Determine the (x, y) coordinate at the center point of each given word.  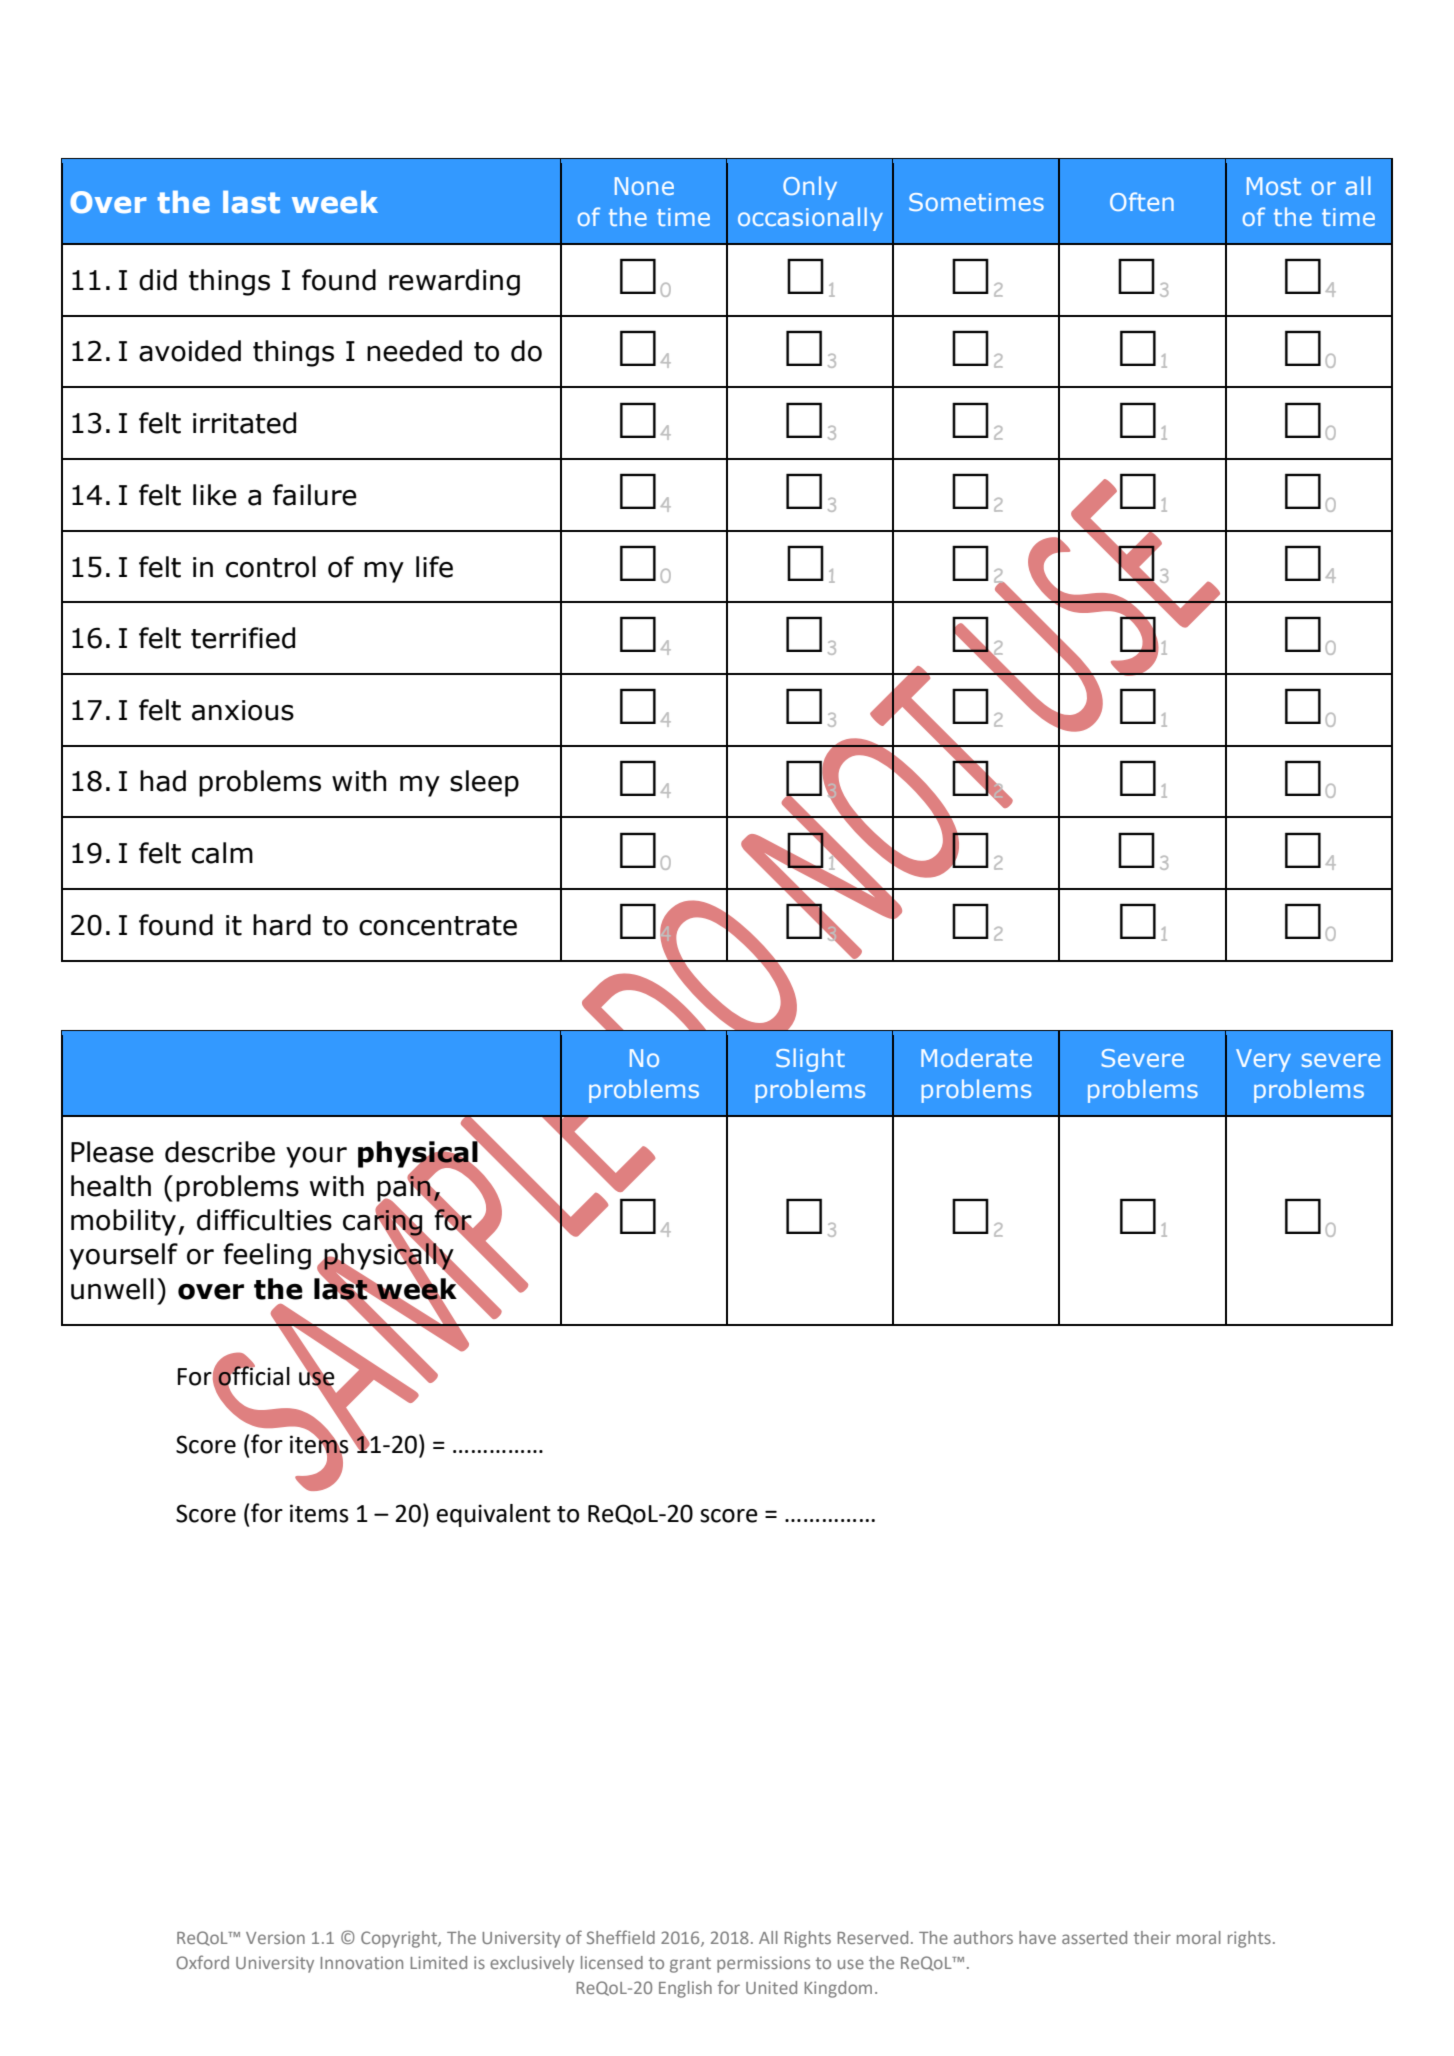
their (1152, 1937)
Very (1263, 1060)
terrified (243, 638)
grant (690, 1965)
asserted (1094, 1937)
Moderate (976, 1057)
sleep (484, 783)
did (158, 280)
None (644, 186)
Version (275, 1937)
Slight (810, 1060)
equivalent (493, 1515)
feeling (267, 1256)
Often (1142, 201)
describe (220, 1152)
